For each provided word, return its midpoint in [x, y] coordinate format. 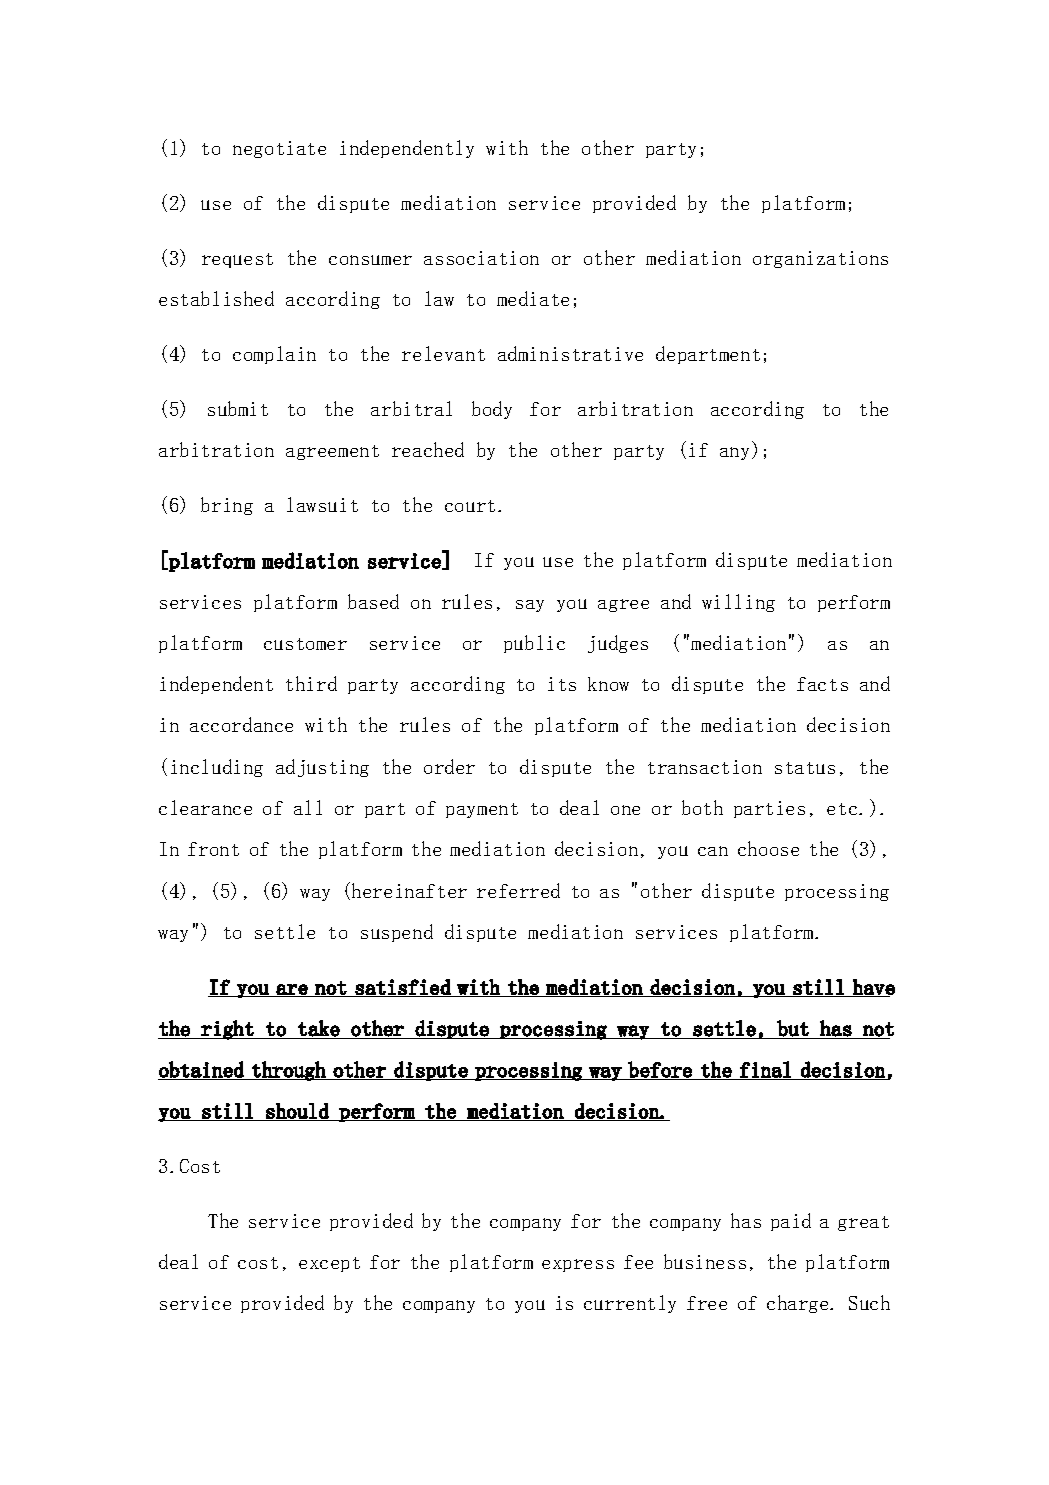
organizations [820, 259]
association [481, 258]
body [492, 410]
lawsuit [322, 504]
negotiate [279, 149]
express [578, 1265]
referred [518, 890]
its [562, 684]
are [292, 990]
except [329, 1264]
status [805, 768]
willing [738, 603]
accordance [241, 724]
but [793, 1028]
